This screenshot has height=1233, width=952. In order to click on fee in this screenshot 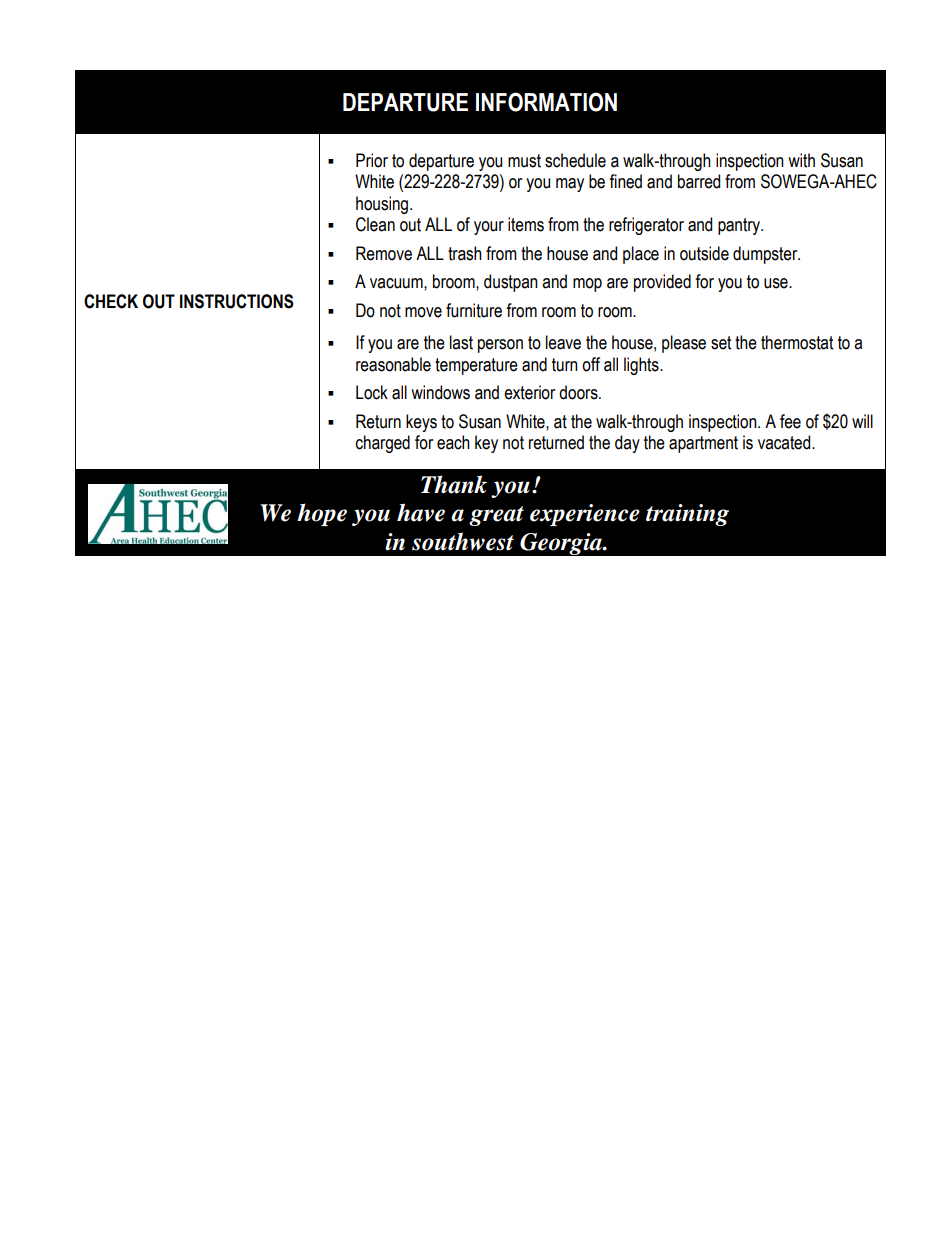, I will do `click(790, 421)`.
